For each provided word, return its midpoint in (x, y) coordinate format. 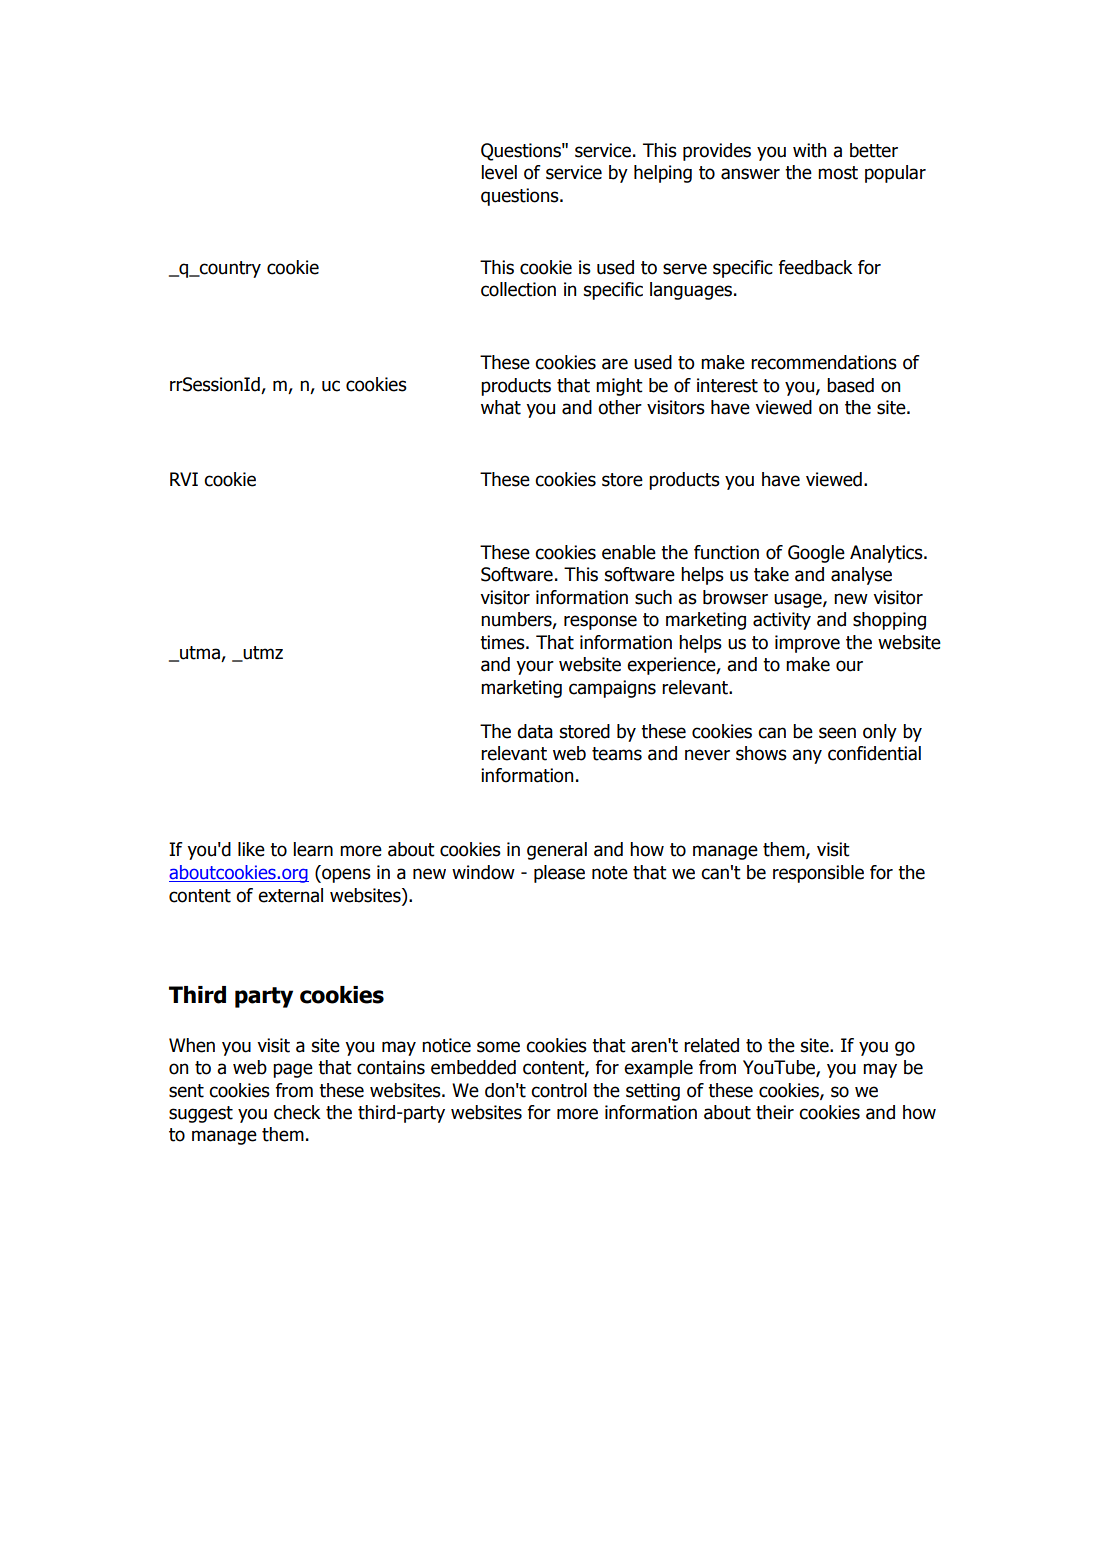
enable (629, 552)
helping (663, 174)
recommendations (824, 362)
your (535, 667)
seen (837, 733)
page (293, 1070)
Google (816, 554)
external (290, 895)
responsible (818, 874)
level (499, 172)
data (535, 731)
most (838, 173)
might (619, 387)
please (559, 874)
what (501, 407)
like (251, 849)
